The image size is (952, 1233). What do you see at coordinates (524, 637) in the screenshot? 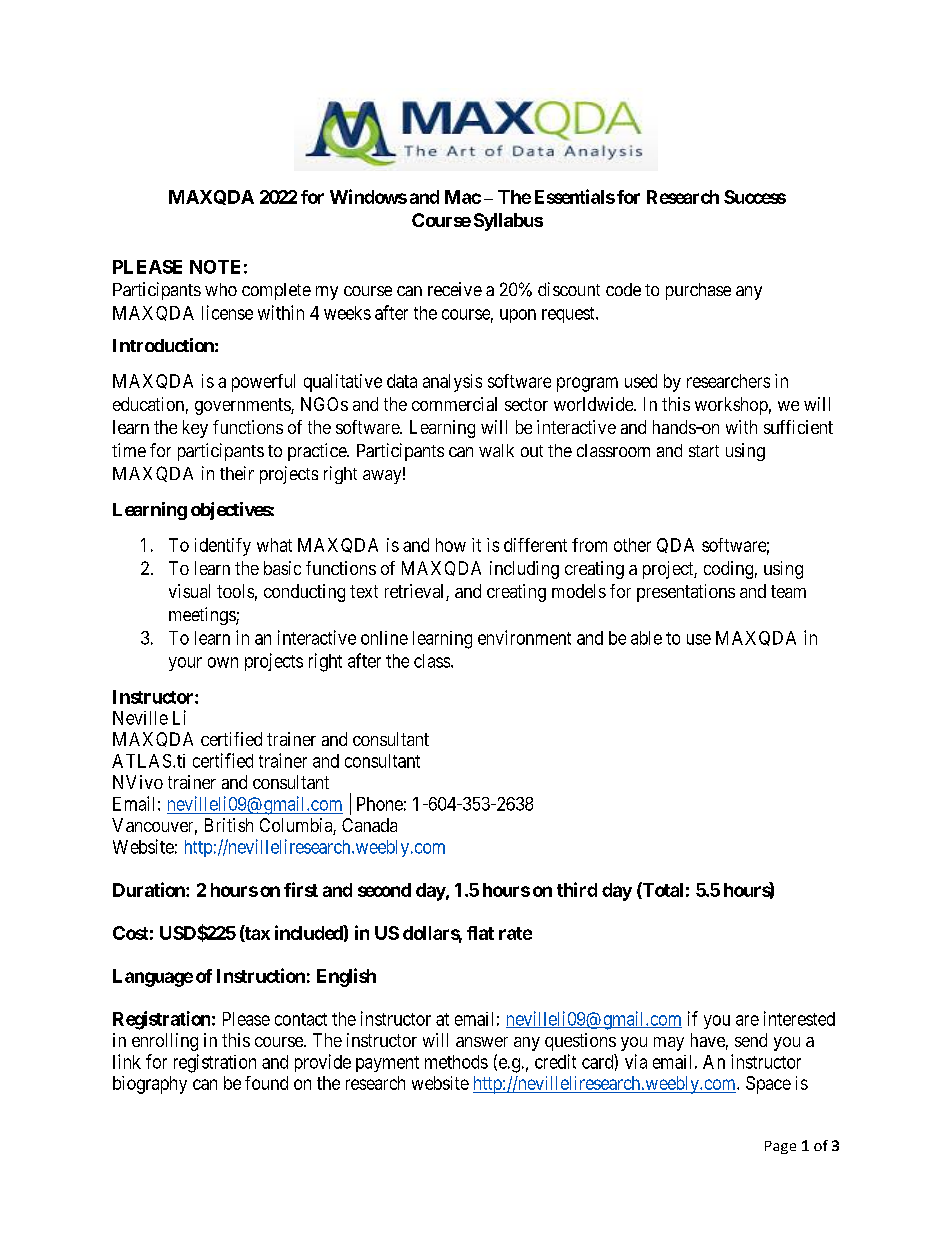
I see `environment` at bounding box center [524, 637].
